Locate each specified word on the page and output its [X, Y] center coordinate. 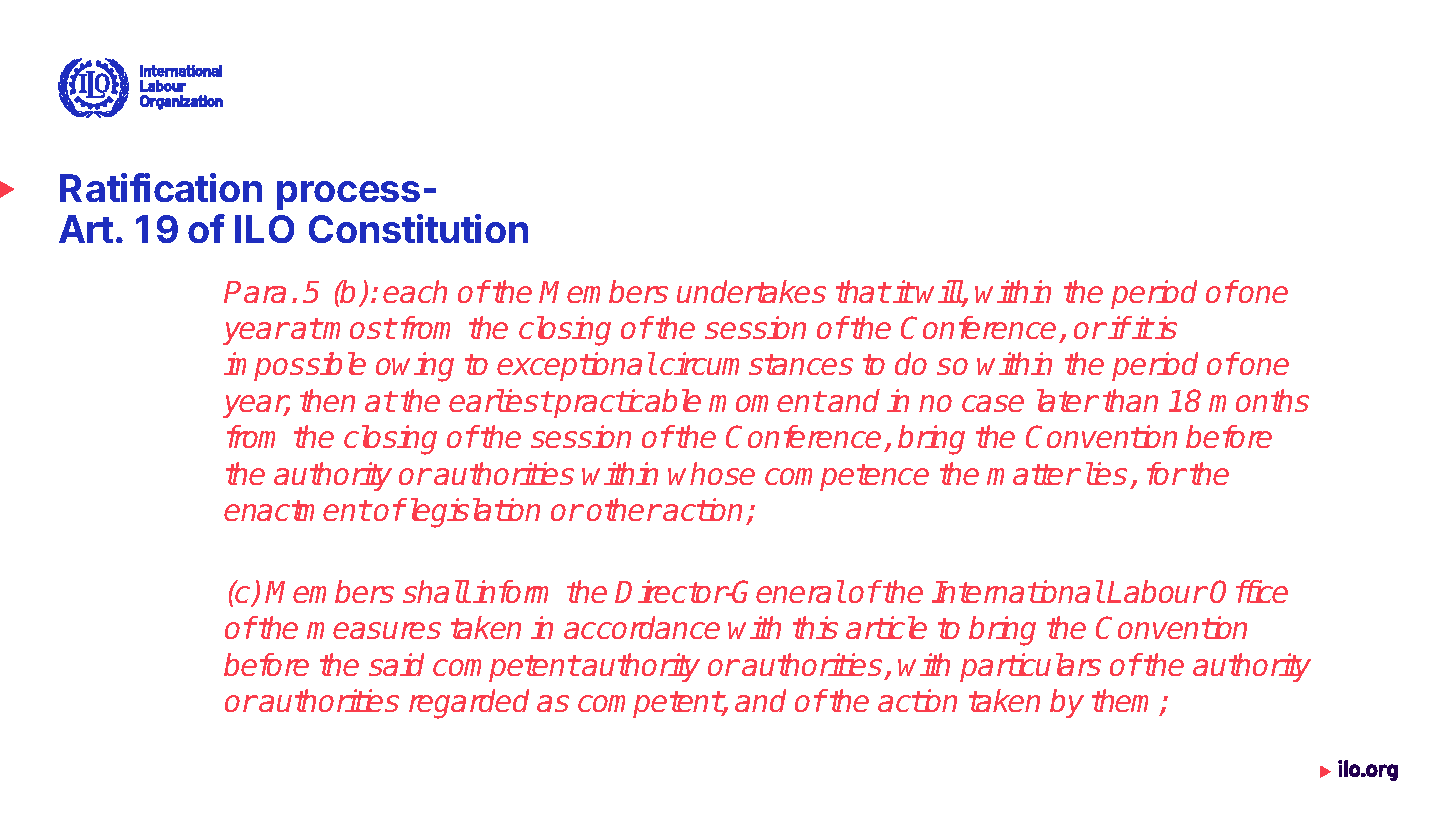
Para [255, 292]
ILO [264, 229]
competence [847, 477]
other [623, 509]
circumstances [756, 363]
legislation [473, 513]
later [1067, 400]
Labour [1157, 591]
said [396, 664]
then [327, 400]
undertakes [751, 291]
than [1130, 400]
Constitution [418, 228]
